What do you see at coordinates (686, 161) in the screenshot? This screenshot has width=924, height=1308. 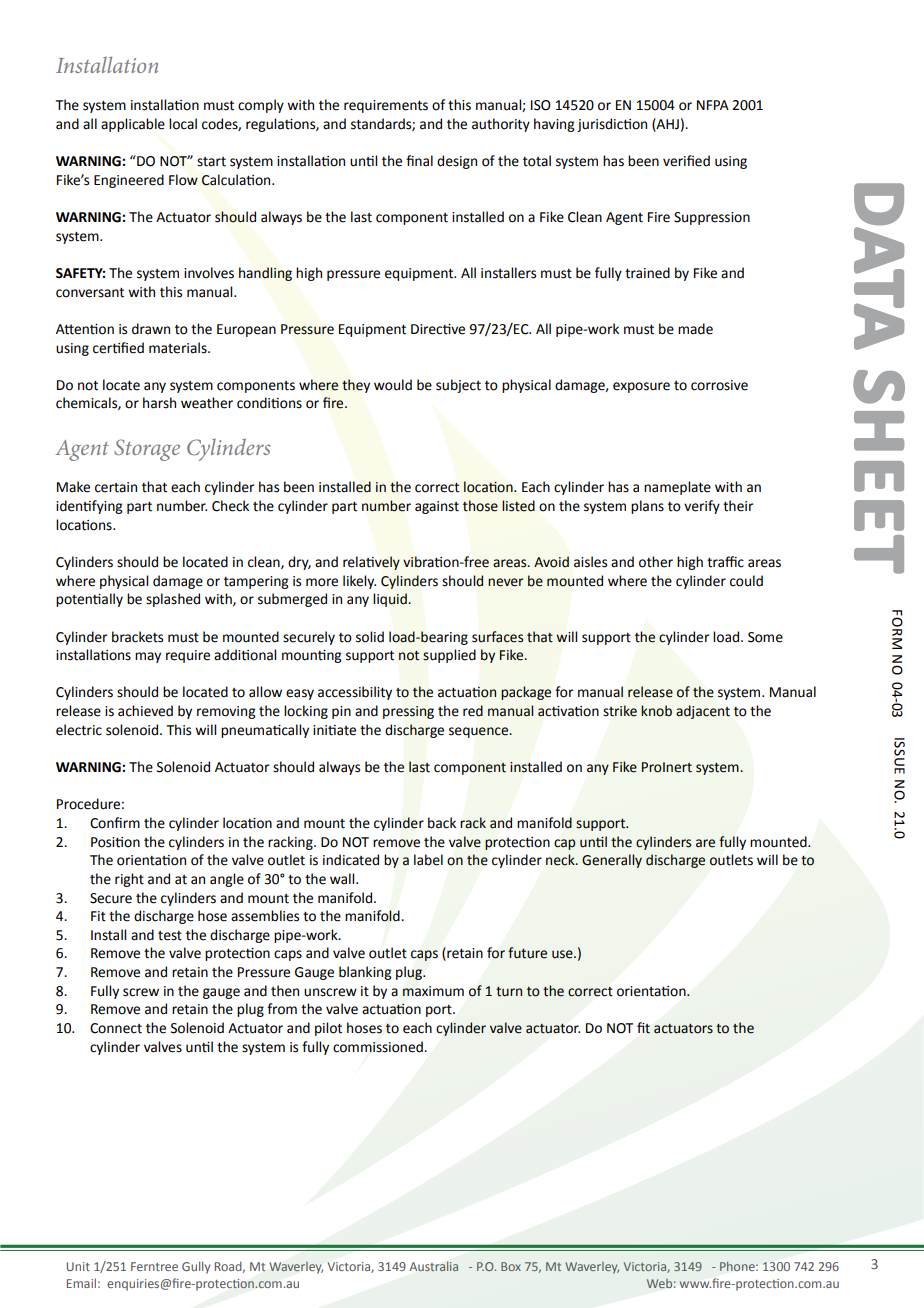 I see `verified` at bounding box center [686, 161].
